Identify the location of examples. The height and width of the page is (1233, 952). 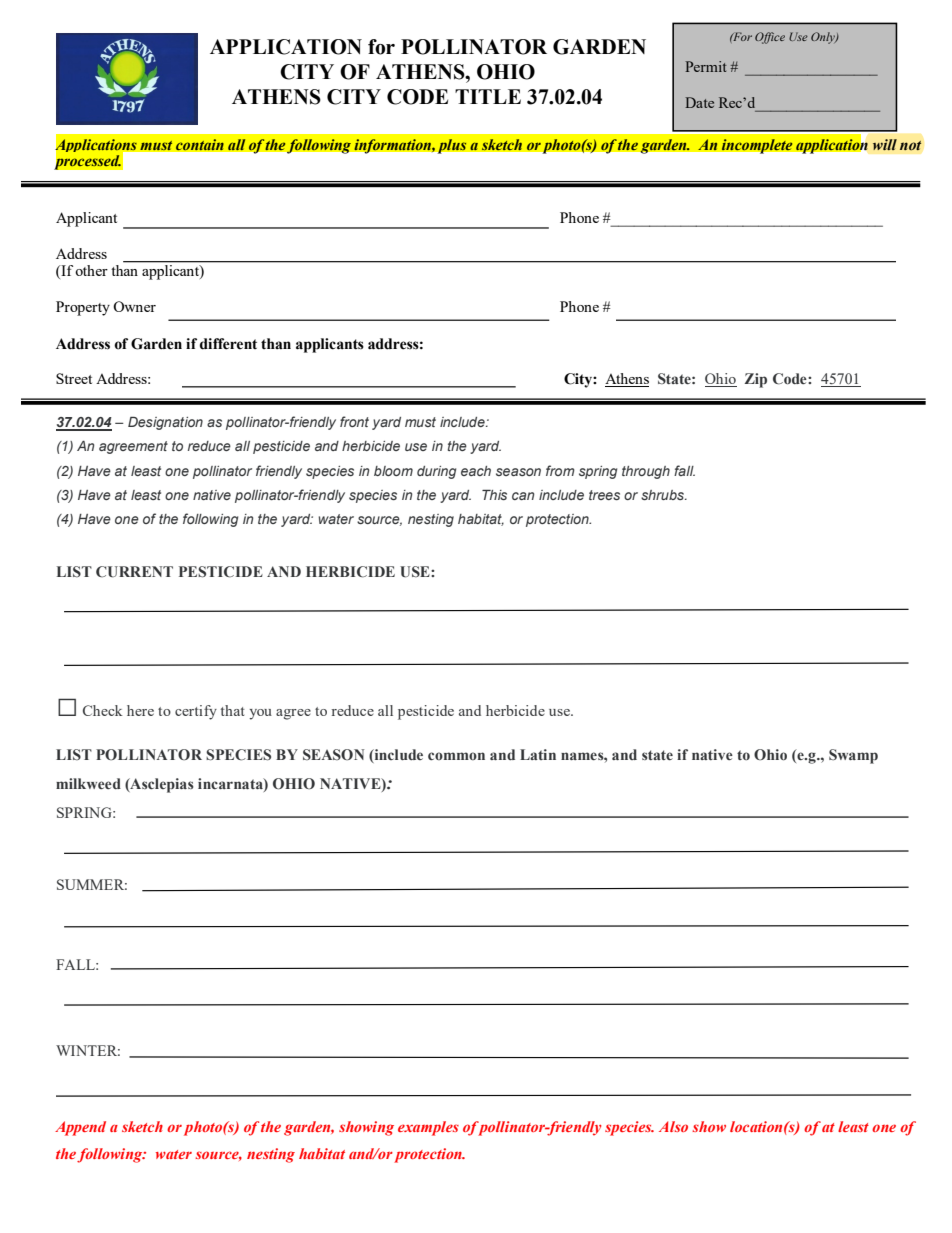
(428, 1128).
